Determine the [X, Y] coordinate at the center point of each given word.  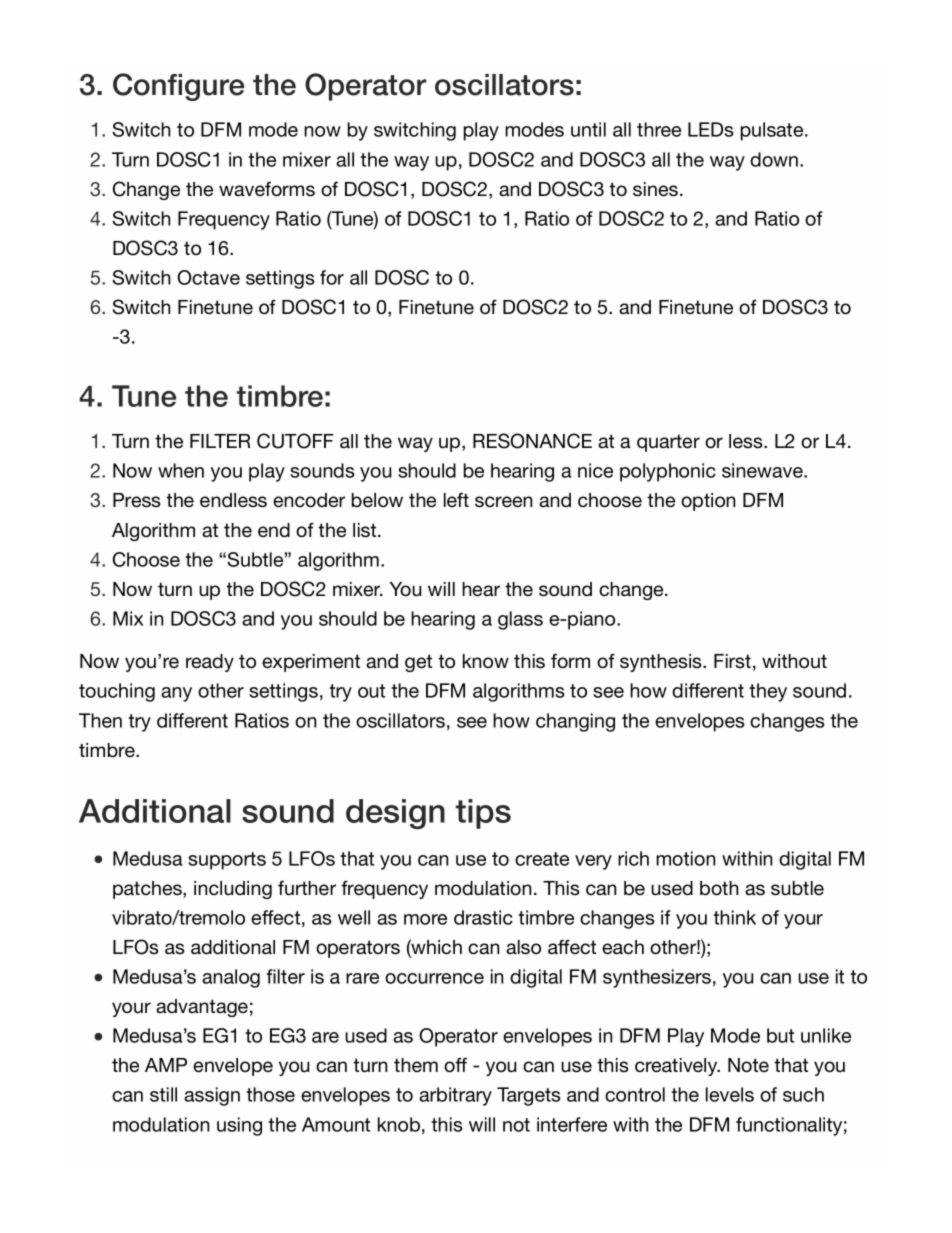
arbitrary [455, 1096]
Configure [178, 87]
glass [520, 620]
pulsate [773, 131]
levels [730, 1094]
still [163, 1094]
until [588, 129]
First [732, 661]
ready [210, 663]
